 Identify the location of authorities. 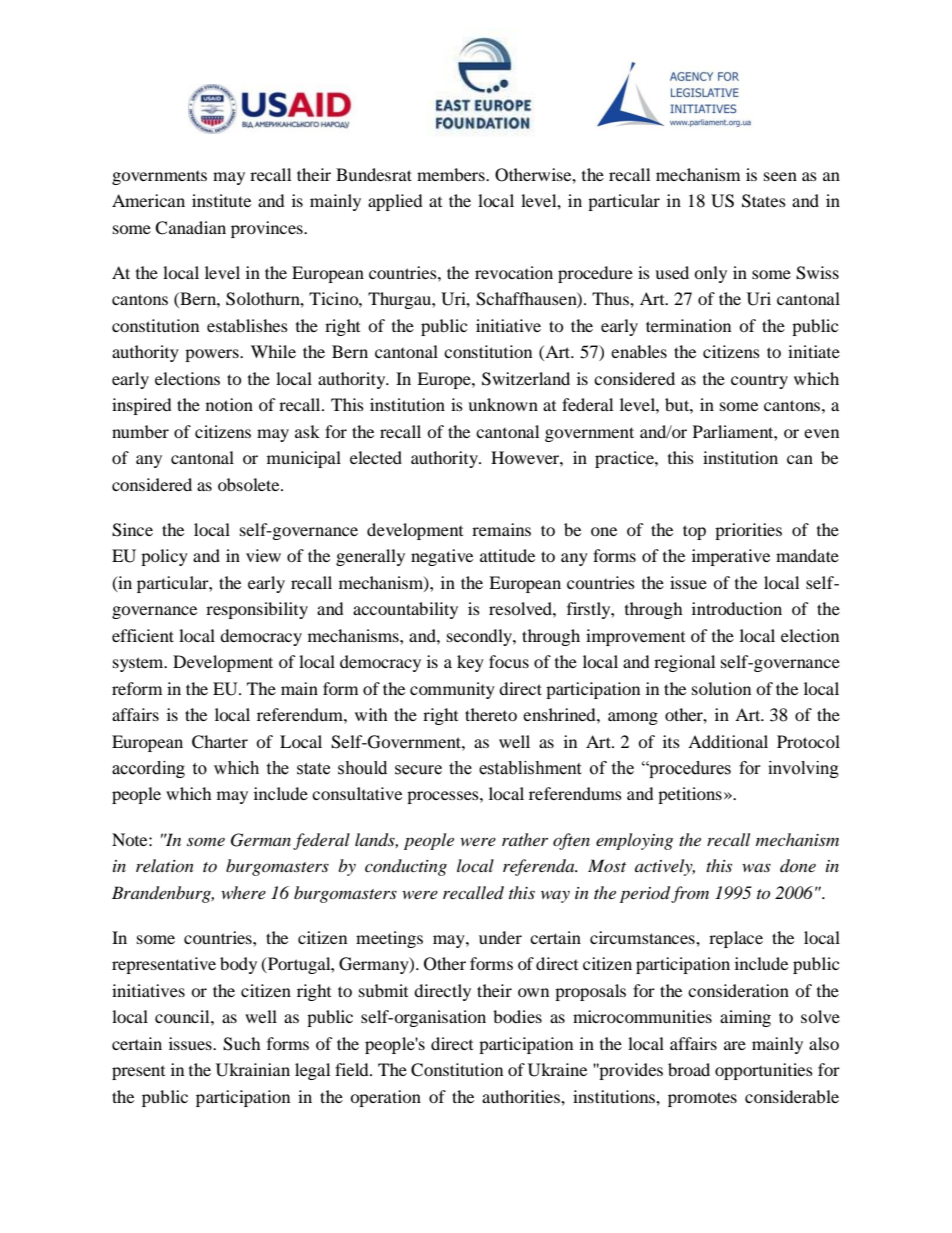
(522, 1096).
